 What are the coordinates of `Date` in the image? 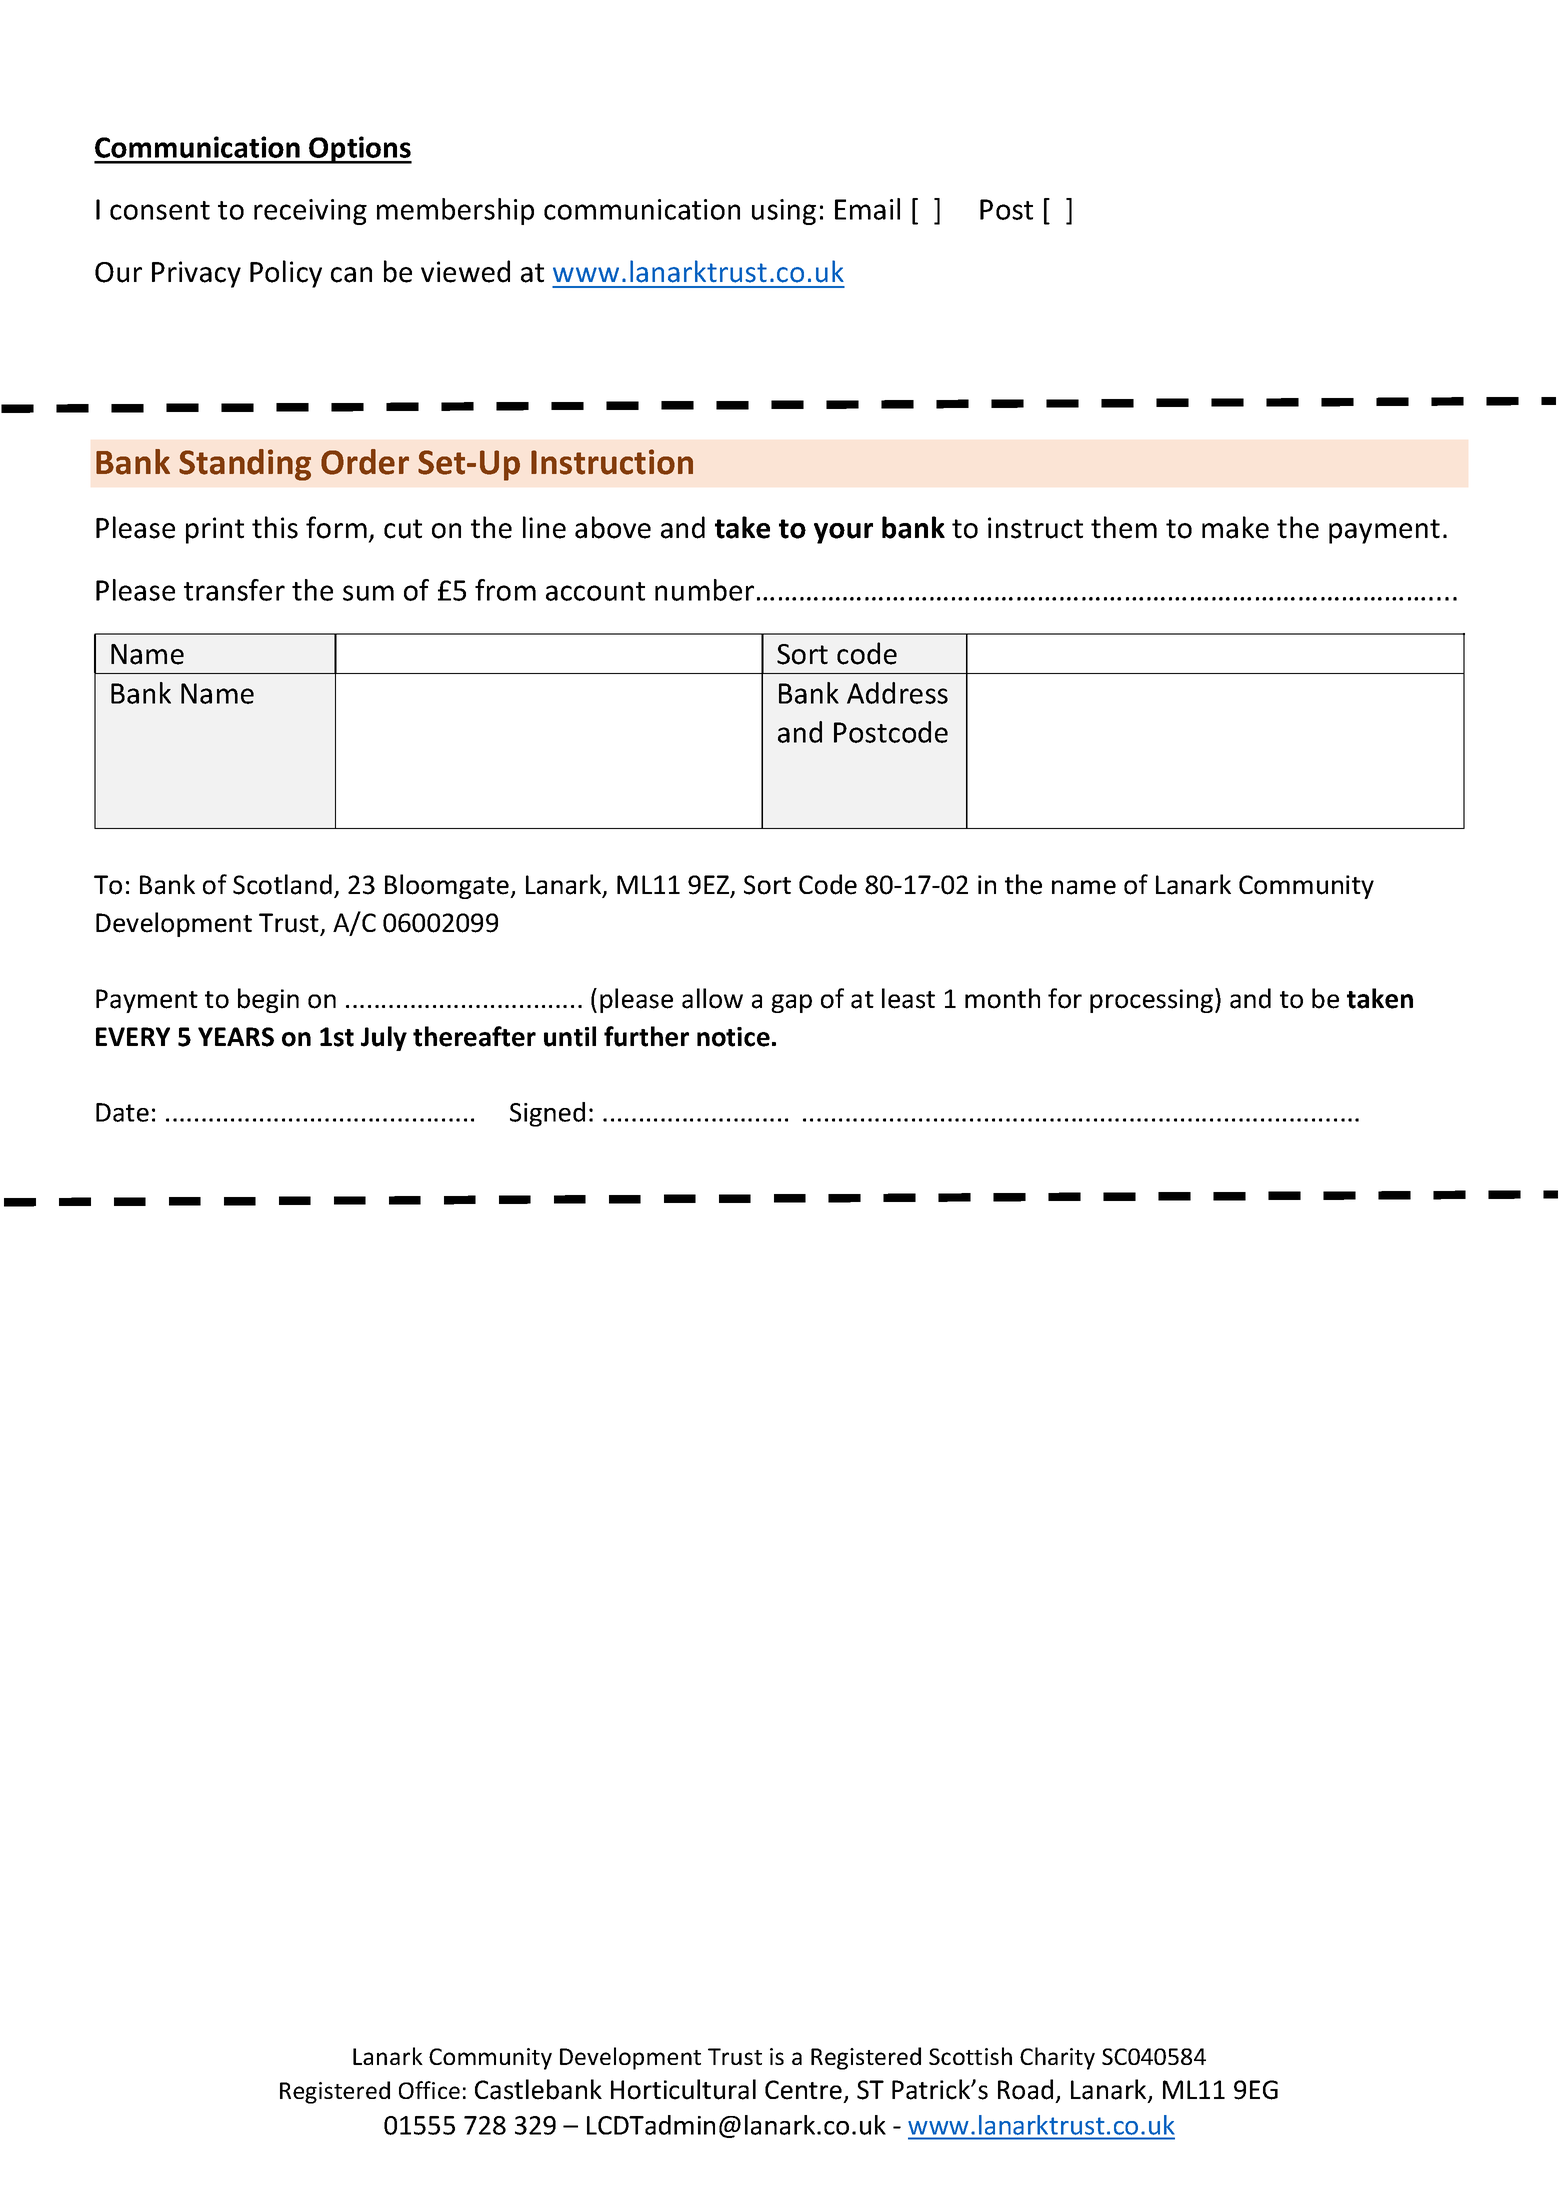 It's located at (122, 1112).
